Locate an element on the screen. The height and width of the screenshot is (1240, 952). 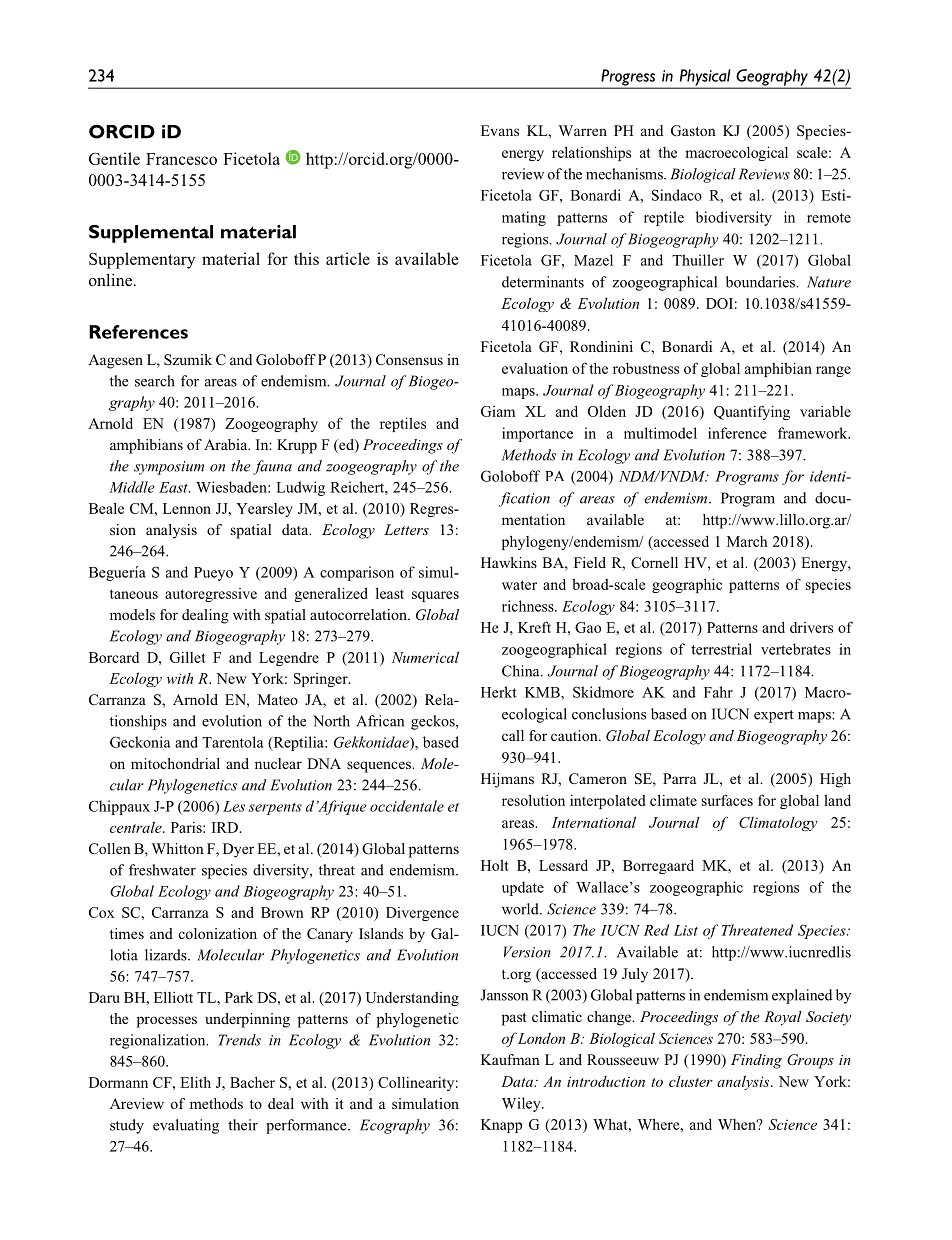
Francesco is located at coordinates (181, 159).
